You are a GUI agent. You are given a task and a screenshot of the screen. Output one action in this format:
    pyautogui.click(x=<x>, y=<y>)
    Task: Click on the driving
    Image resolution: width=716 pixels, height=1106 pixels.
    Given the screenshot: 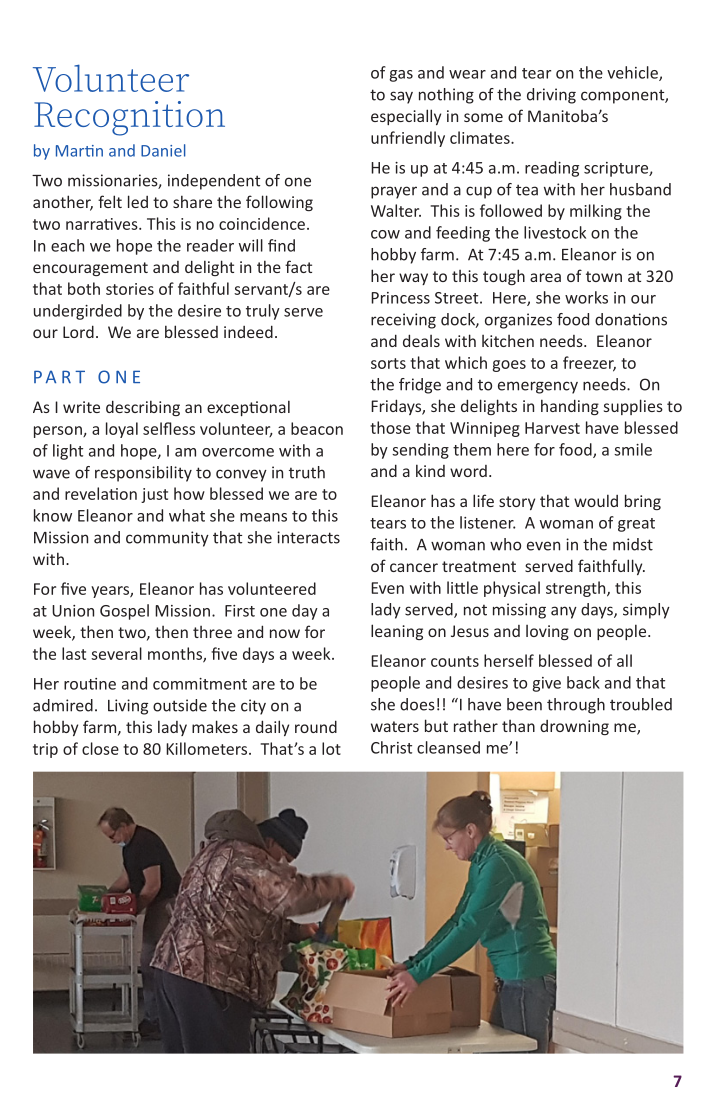 What is the action you would take?
    pyautogui.click(x=551, y=96)
